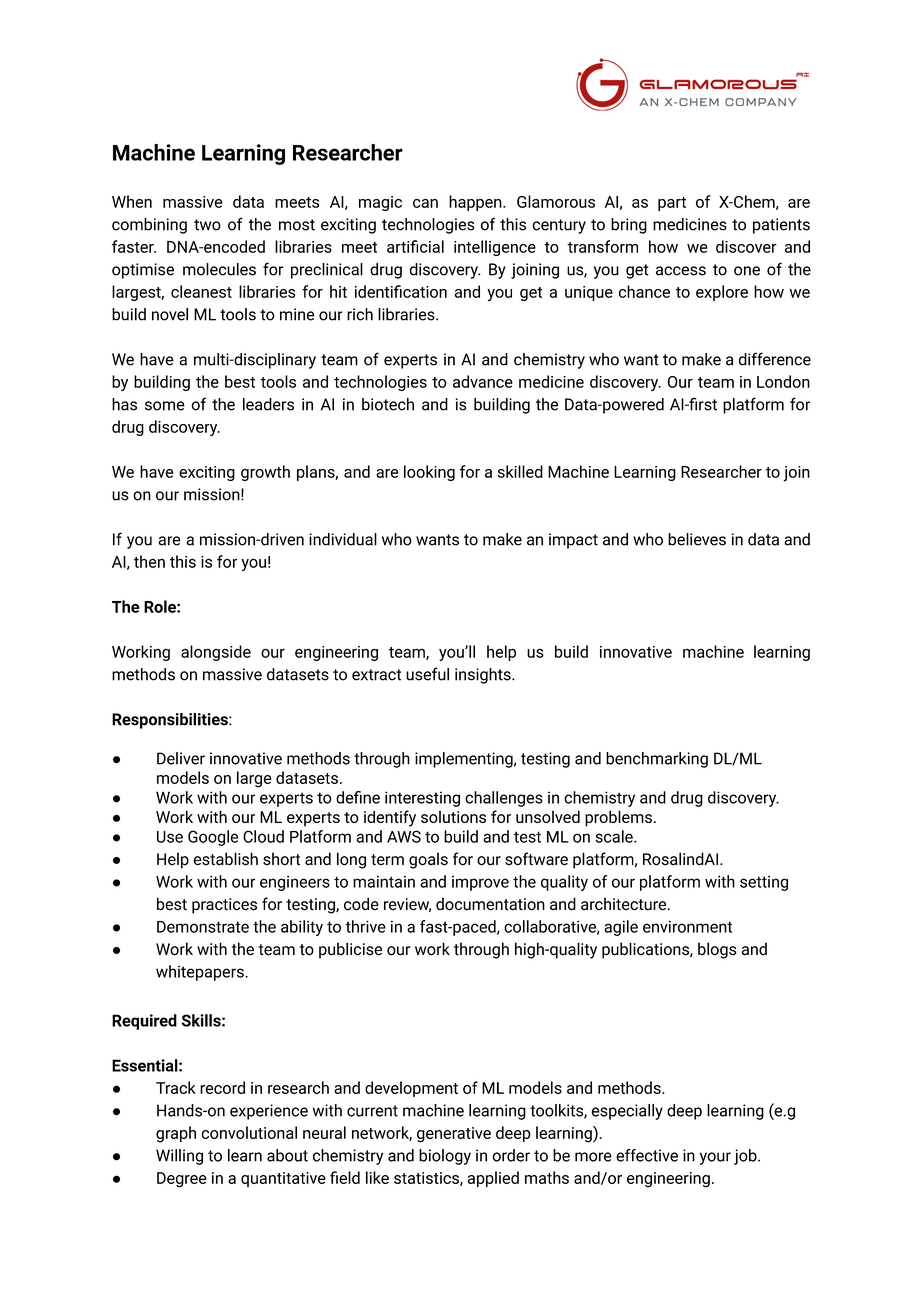 Image resolution: width=924 pixels, height=1307 pixels. Describe the element at coordinates (179, 1157) in the document. I see `Willing` at that location.
